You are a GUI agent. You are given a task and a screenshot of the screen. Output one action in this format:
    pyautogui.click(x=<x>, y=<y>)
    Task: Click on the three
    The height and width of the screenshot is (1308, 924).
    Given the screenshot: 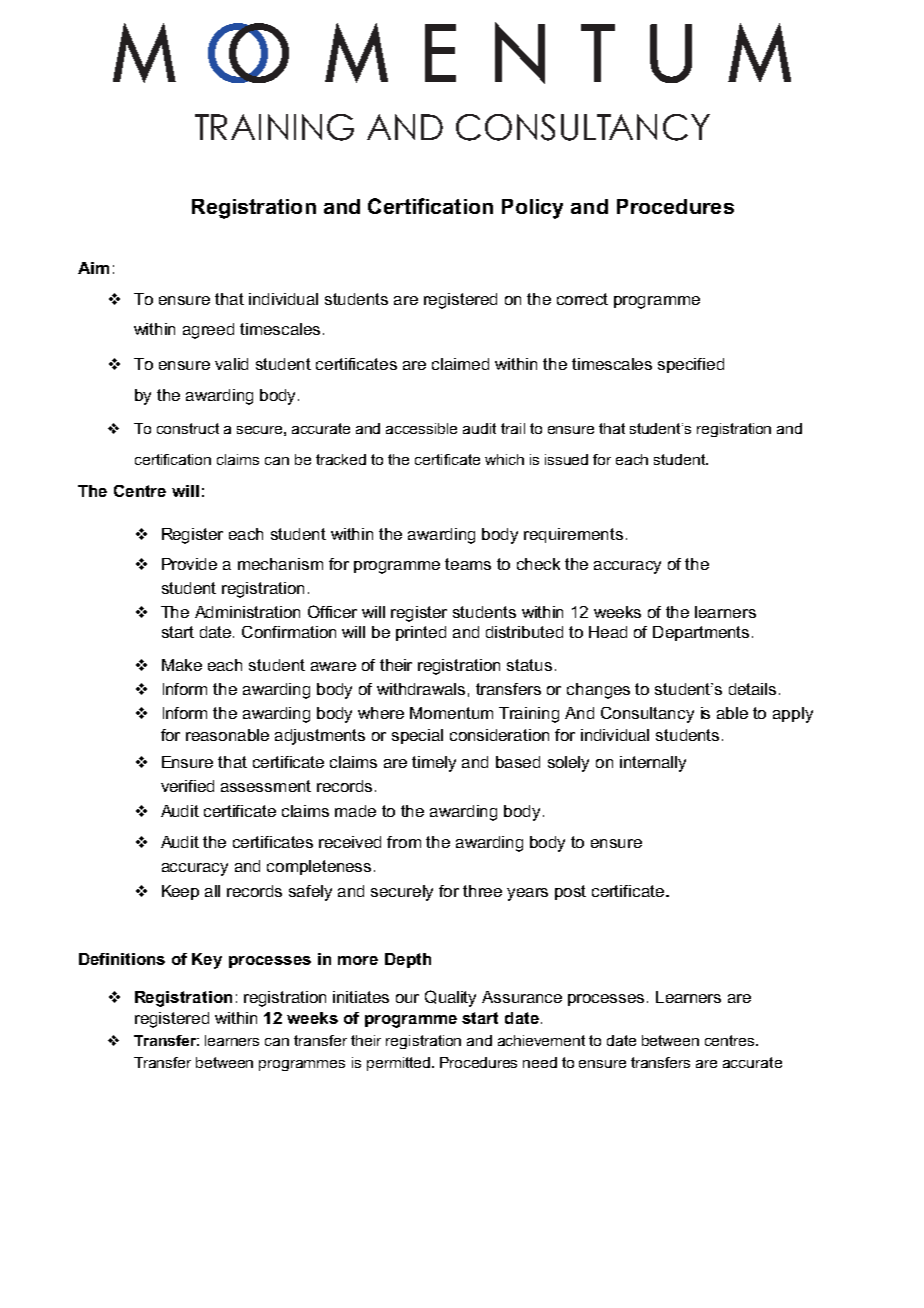 What is the action you would take?
    pyautogui.click(x=482, y=891)
